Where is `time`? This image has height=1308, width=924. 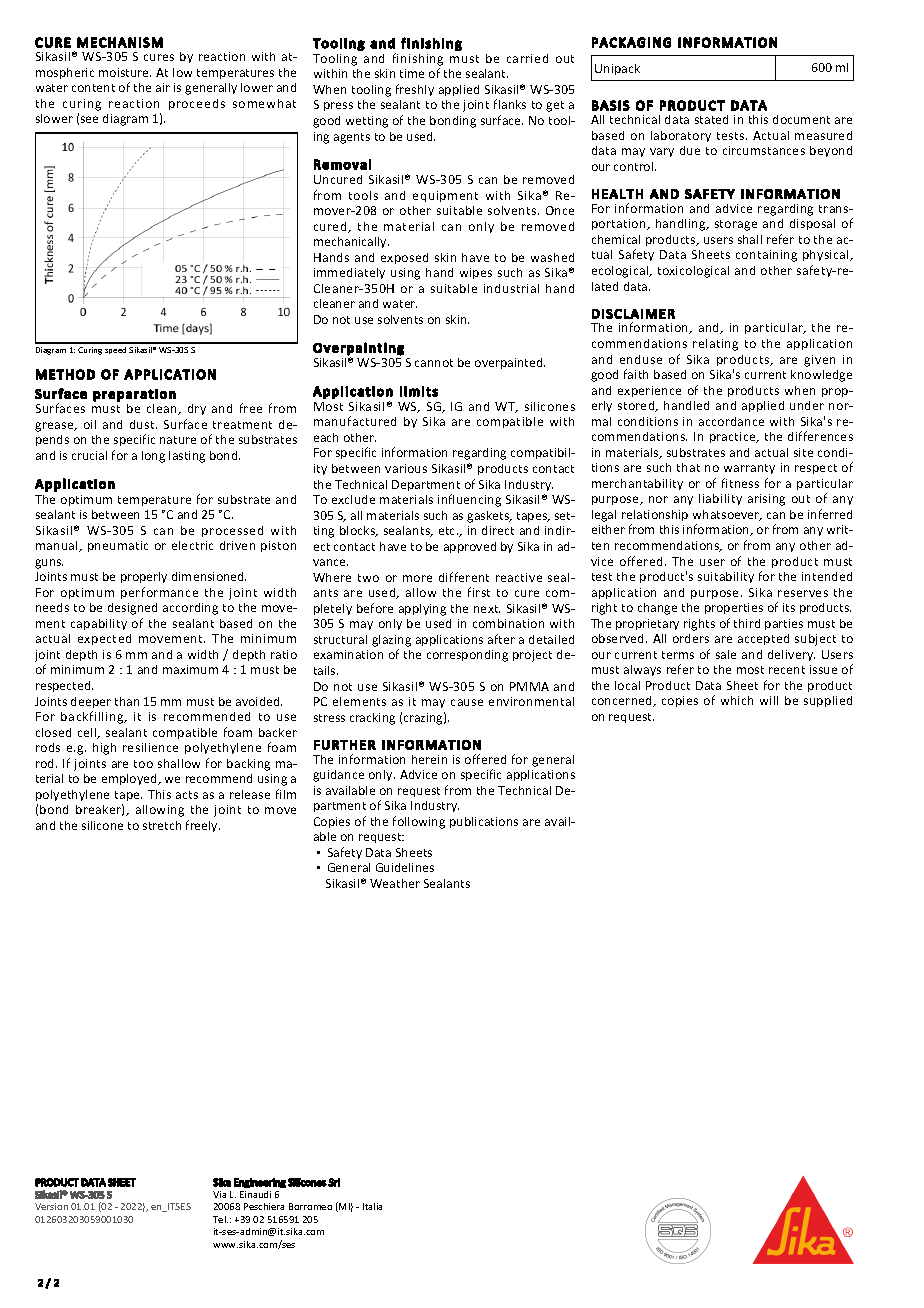
time is located at coordinates (412, 73).
